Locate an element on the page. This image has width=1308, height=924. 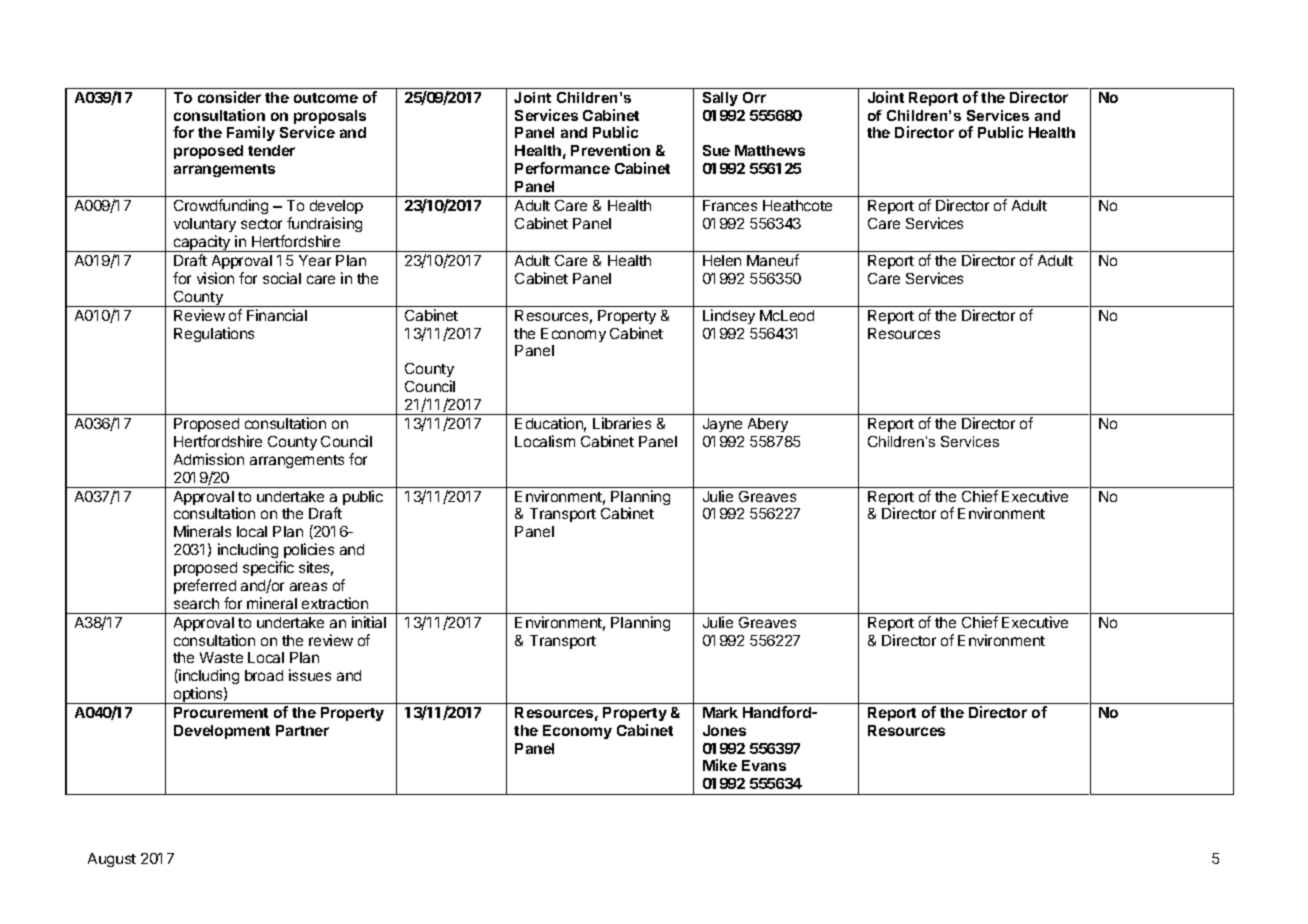
policies is located at coordinates (309, 550).
